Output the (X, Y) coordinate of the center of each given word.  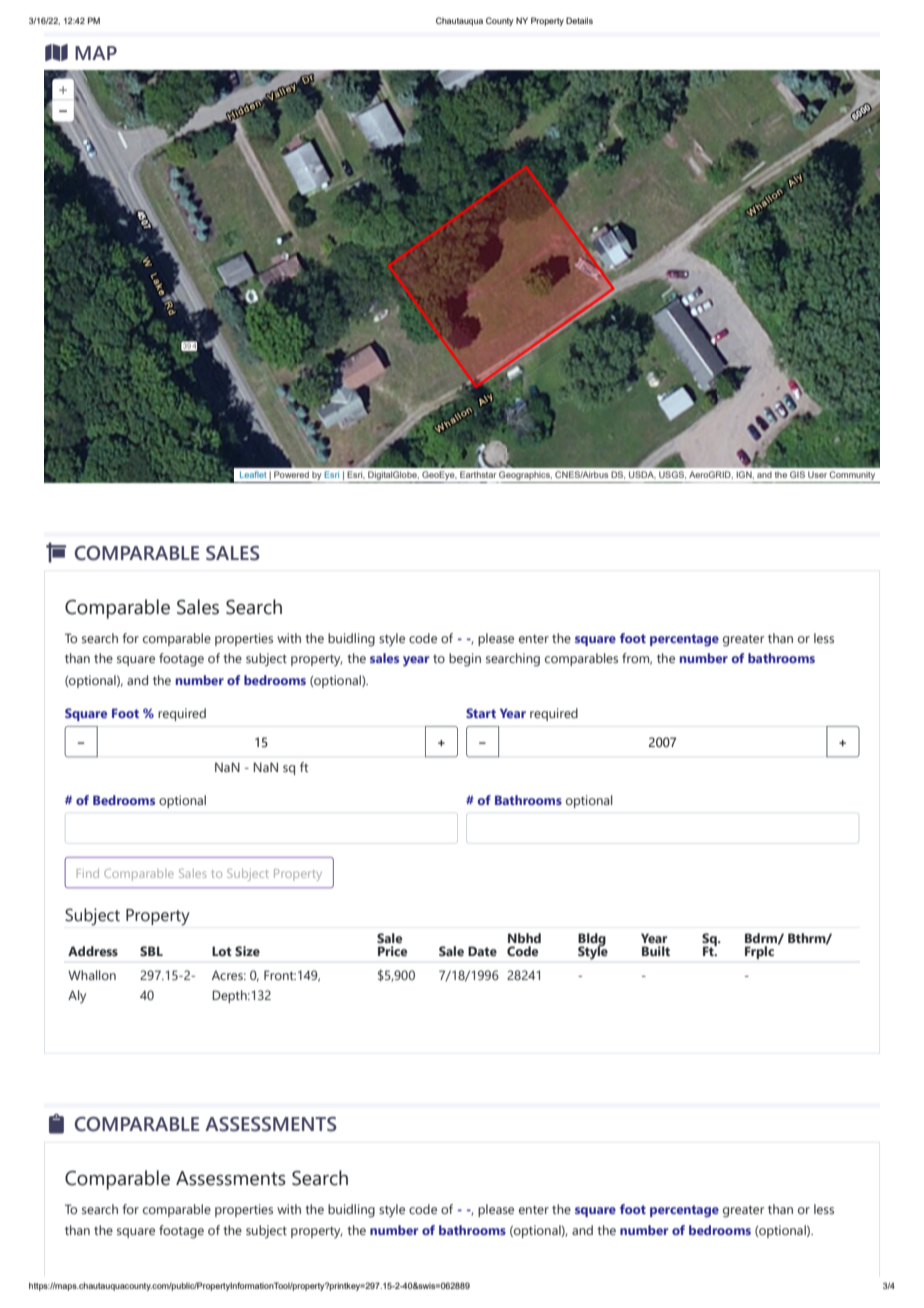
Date (482, 951)
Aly (77, 996)
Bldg (592, 940)
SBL (151, 951)
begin (465, 660)
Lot (222, 951)
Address (93, 951)
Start (481, 713)
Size (247, 951)
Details (579, 20)
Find (88, 873)
